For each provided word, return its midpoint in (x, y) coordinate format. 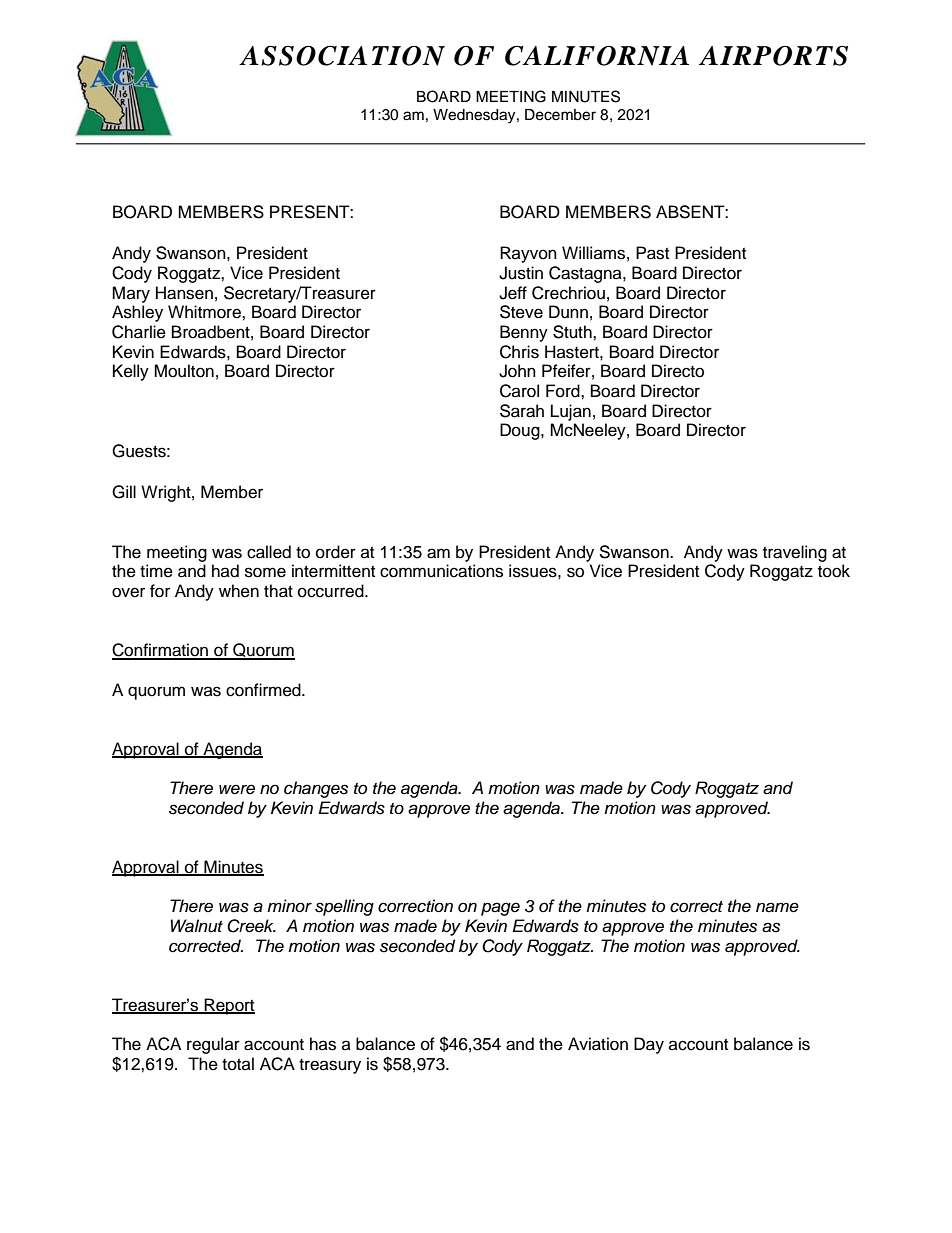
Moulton (184, 371)
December (560, 115)
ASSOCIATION (342, 55)
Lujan (571, 412)
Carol (519, 391)
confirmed (264, 690)
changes (316, 789)
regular (213, 1045)
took (834, 571)
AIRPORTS (773, 56)
